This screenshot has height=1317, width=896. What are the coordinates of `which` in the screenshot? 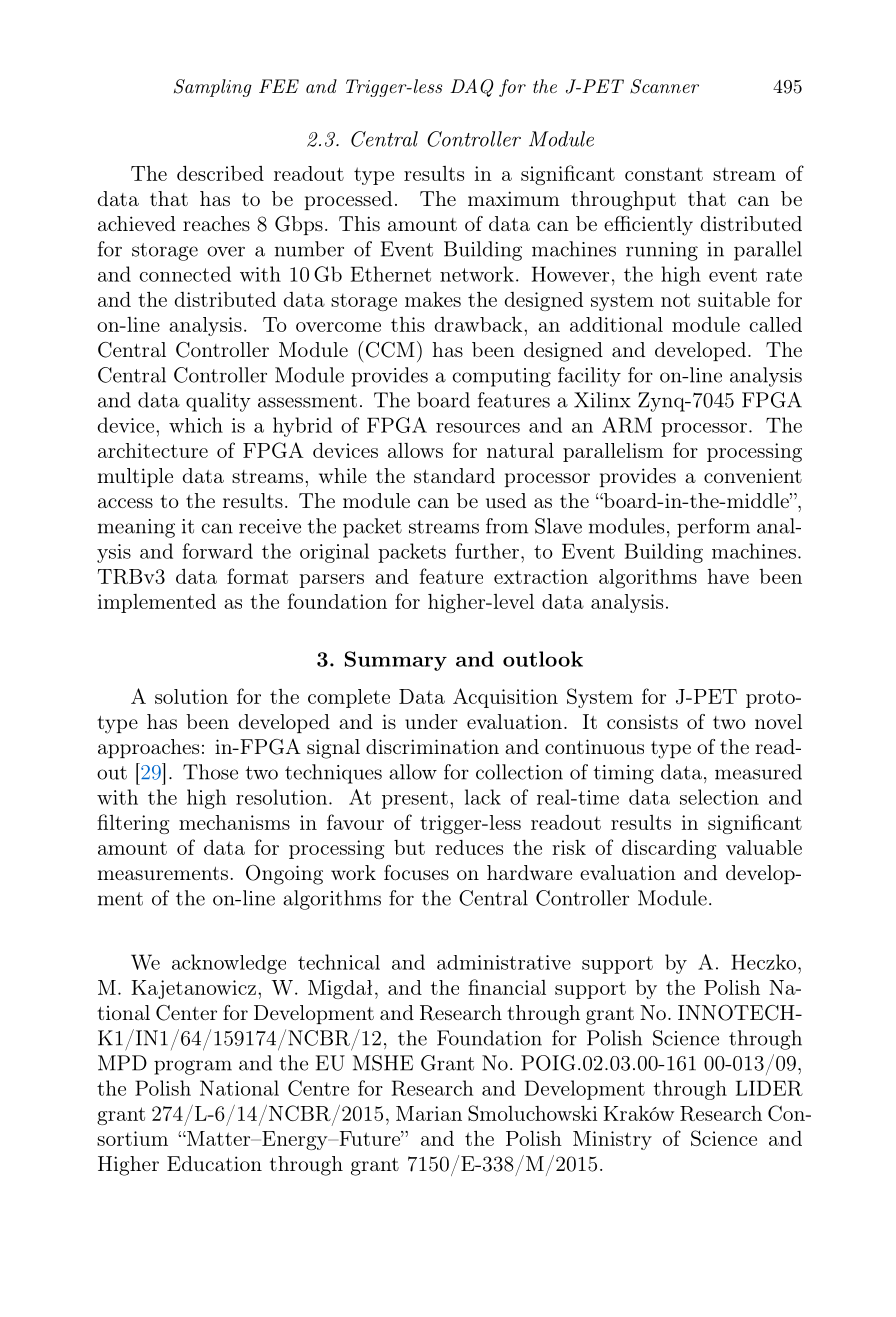 It's located at (196, 425).
